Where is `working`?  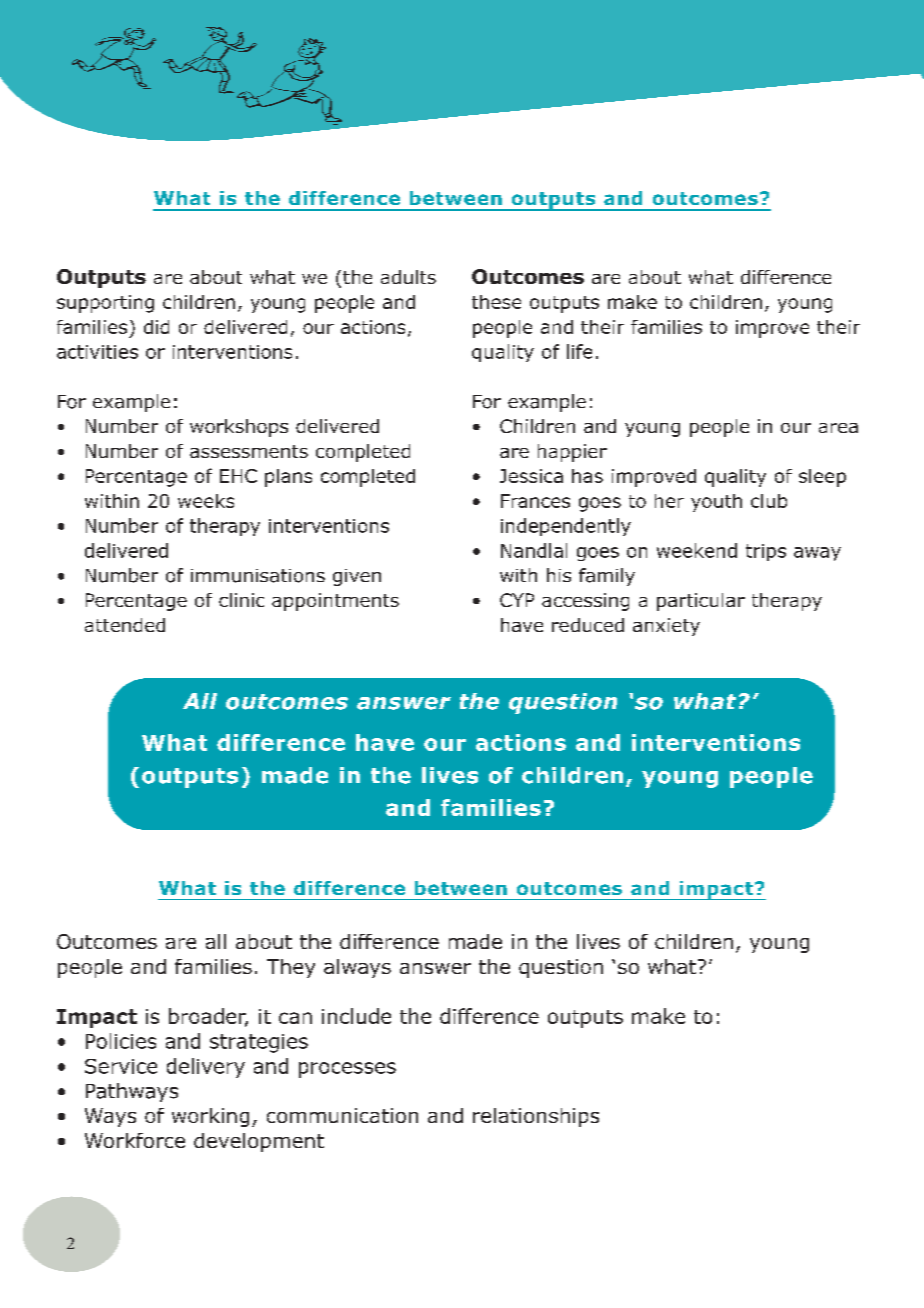 working is located at coordinates (210, 1117).
